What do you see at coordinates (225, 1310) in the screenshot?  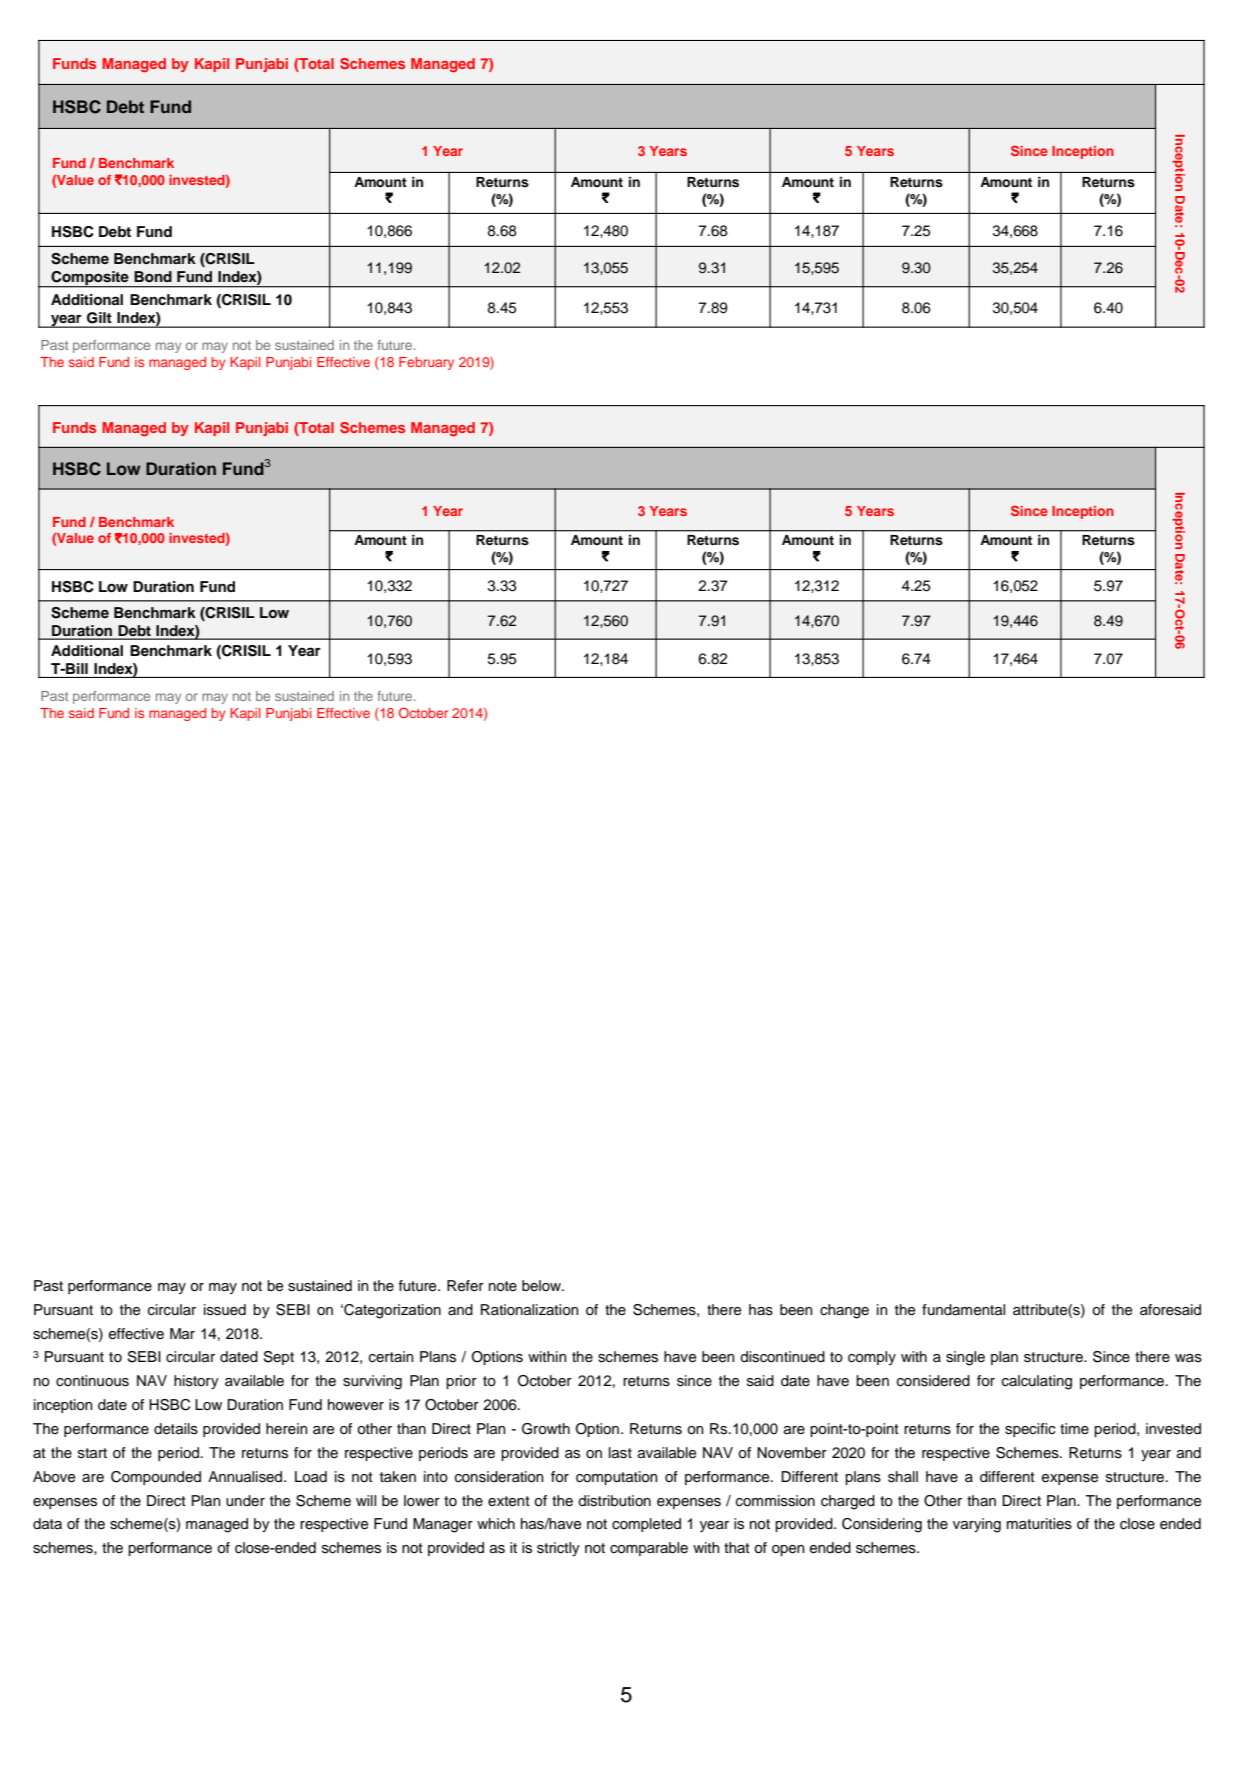 I see `issued` at bounding box center [225, 1310].
